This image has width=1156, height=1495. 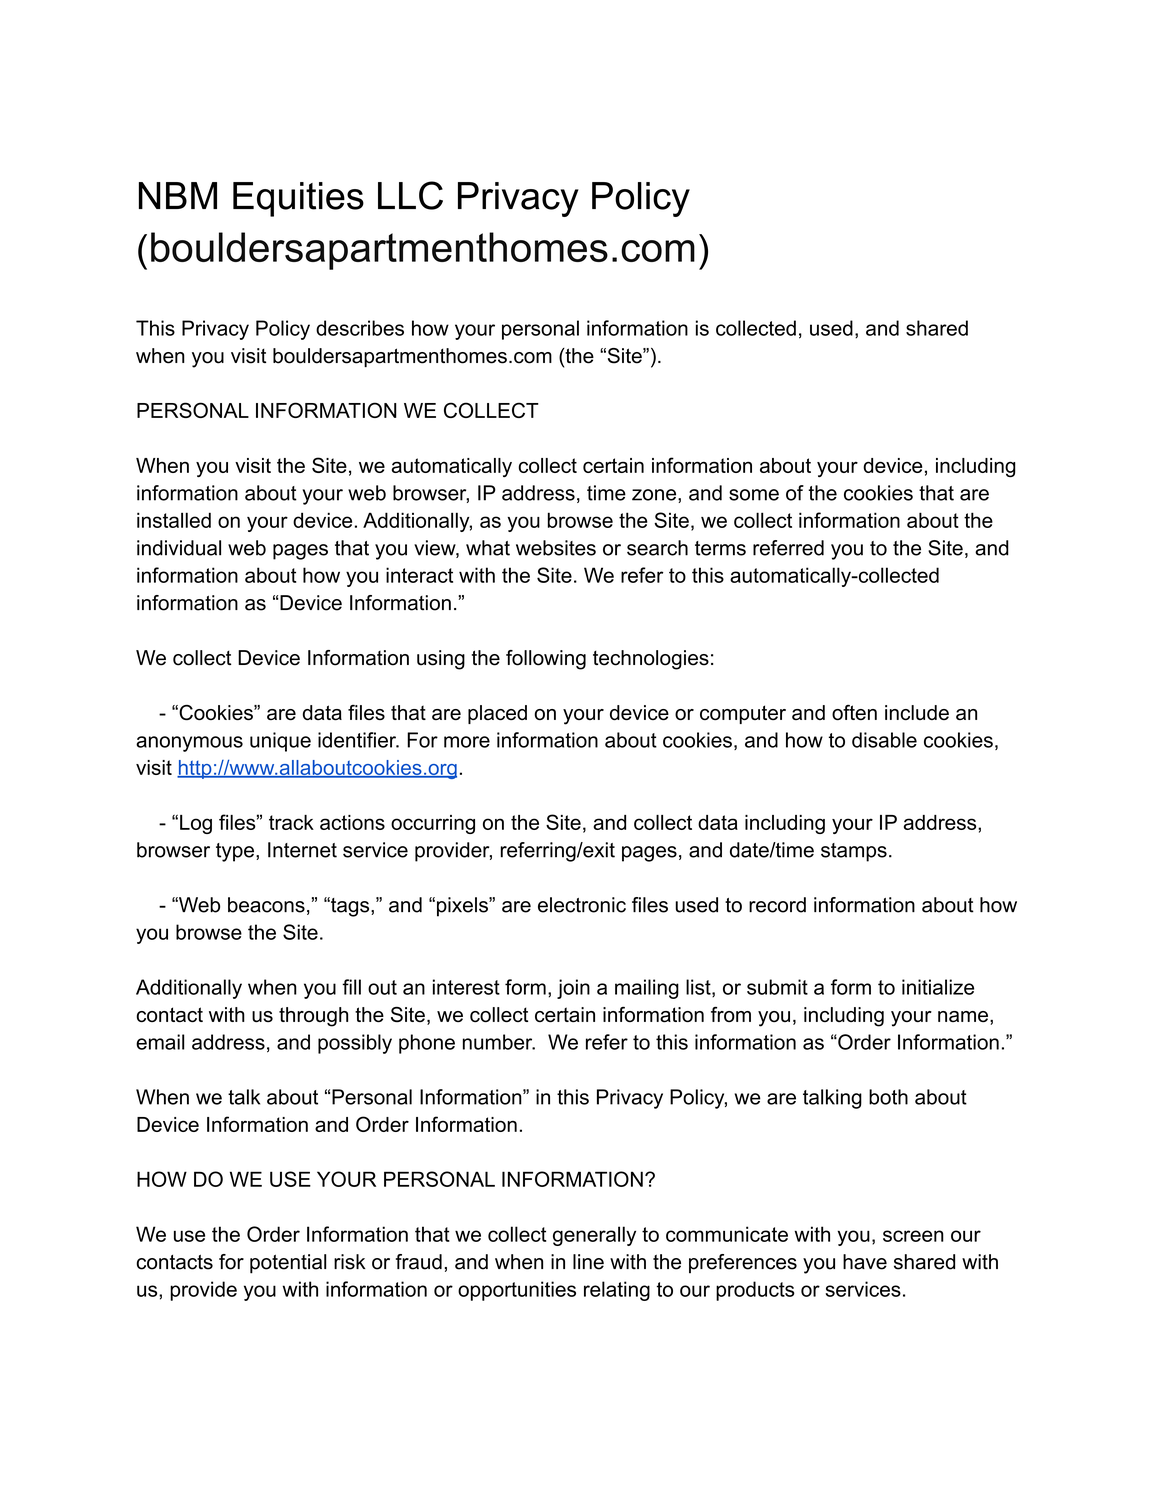 I want to click on Equities, so click(x=298, y=199).
